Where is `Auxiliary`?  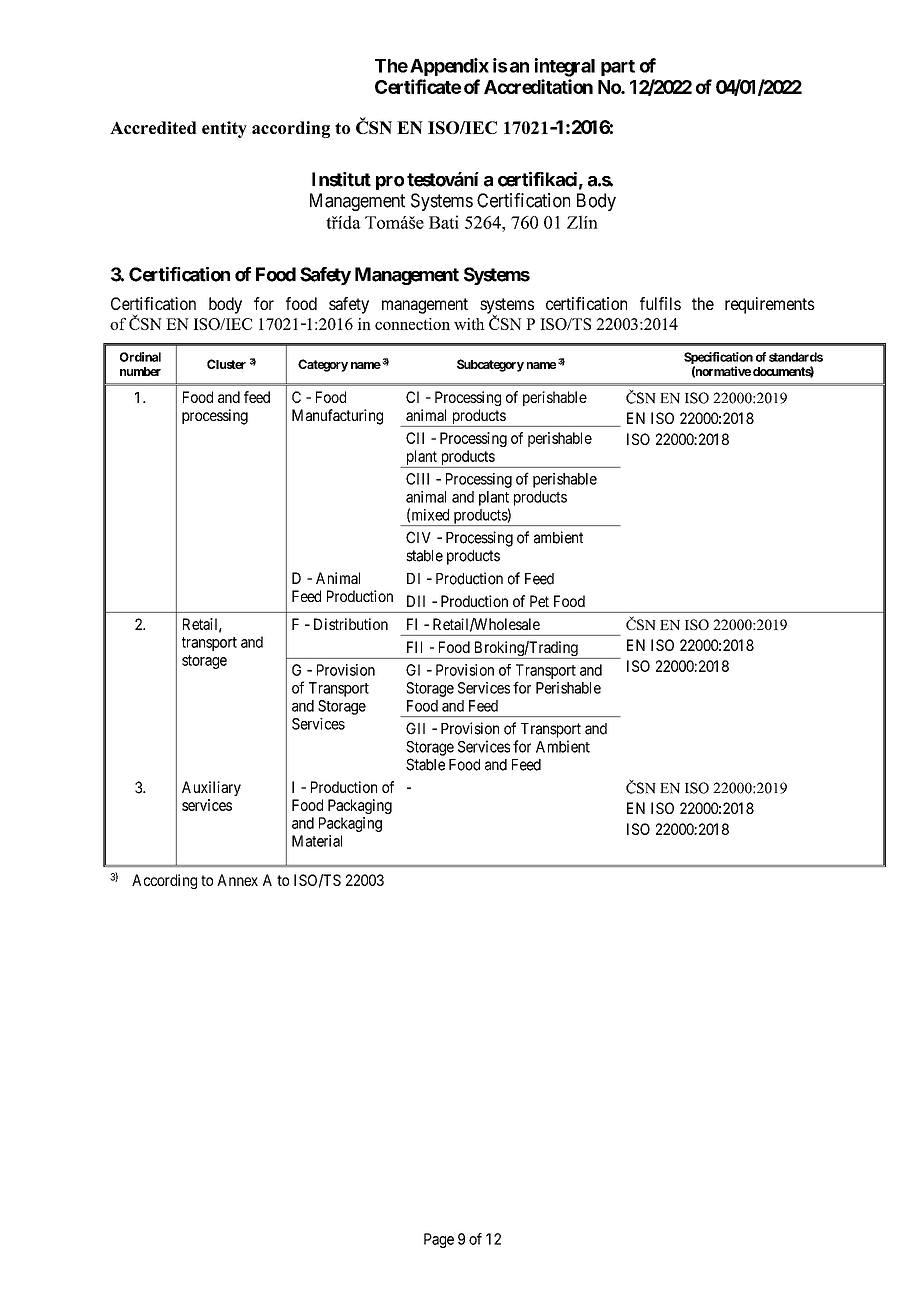 Auxiliary is located at coordinates (211, 788).
